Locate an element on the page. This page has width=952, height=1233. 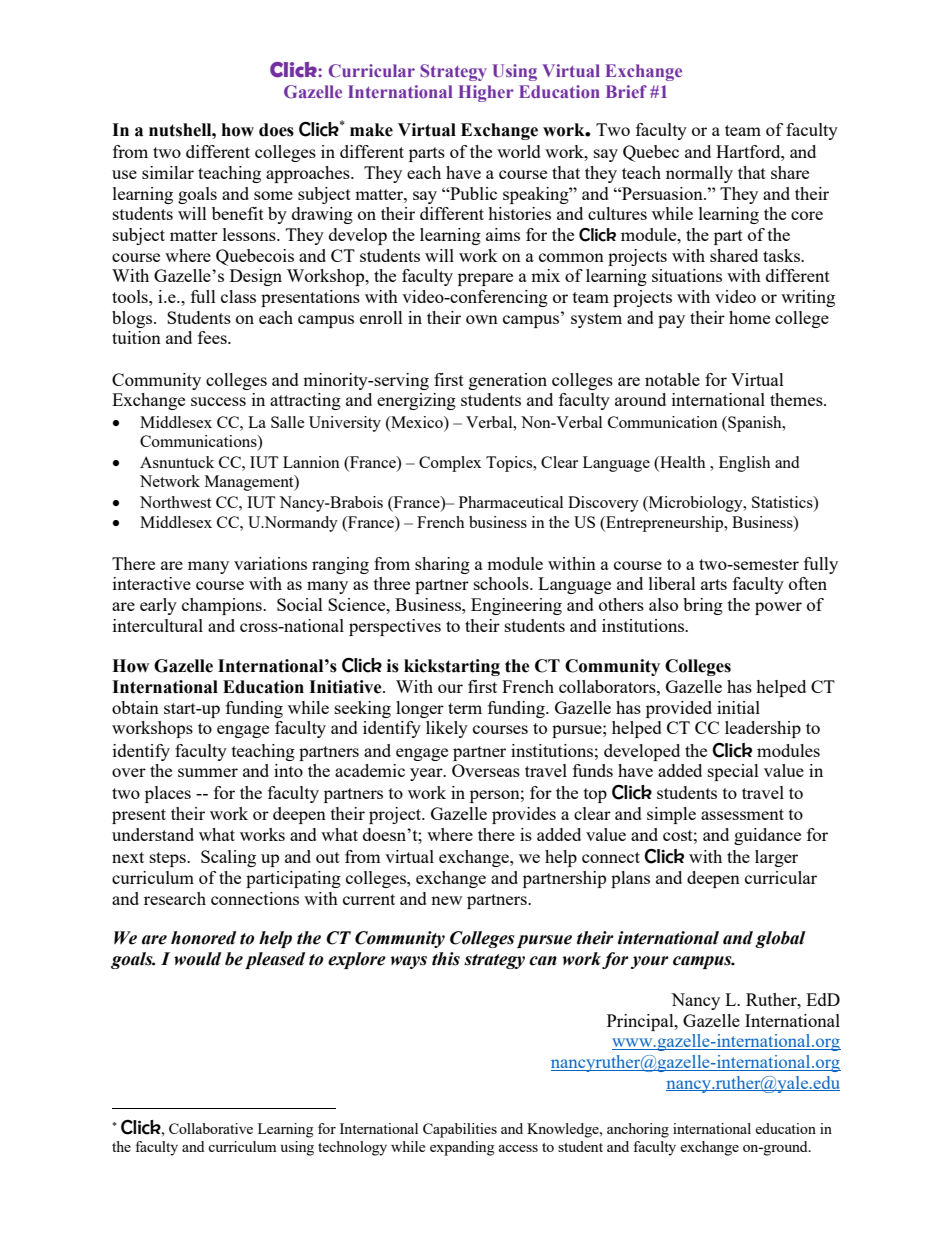
Collaborative is located at coordinates (211, 1128).
